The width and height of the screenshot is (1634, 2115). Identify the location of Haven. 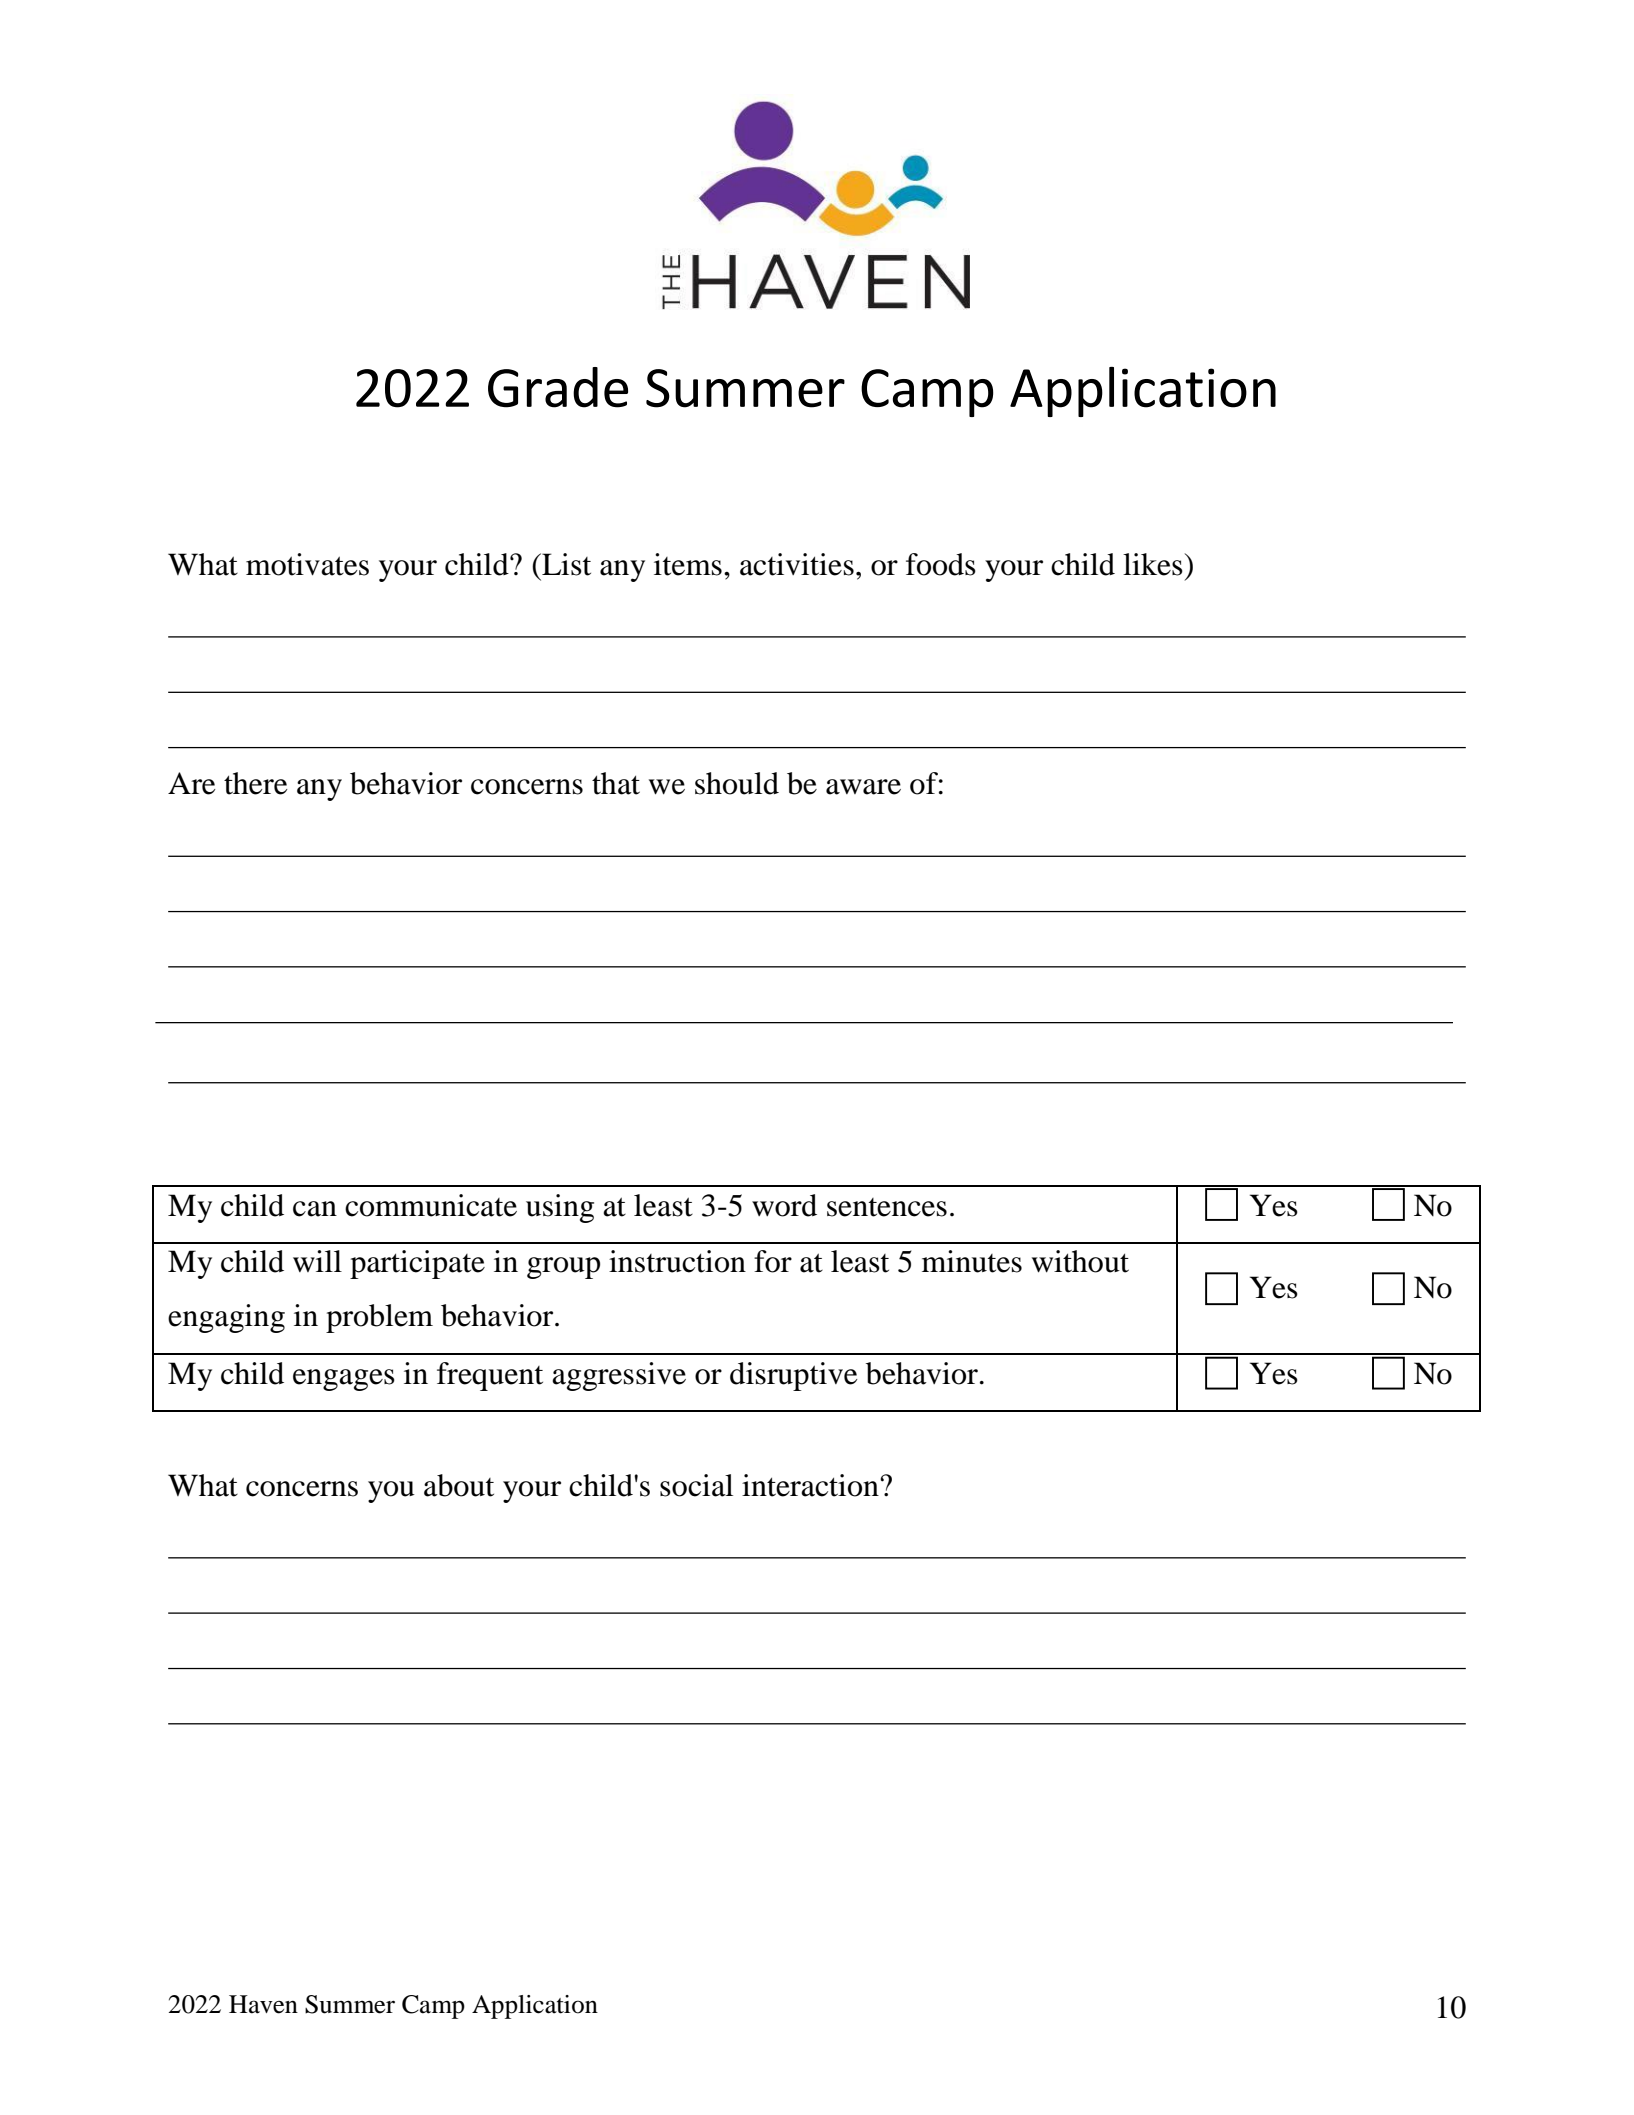
(263, 2004).
